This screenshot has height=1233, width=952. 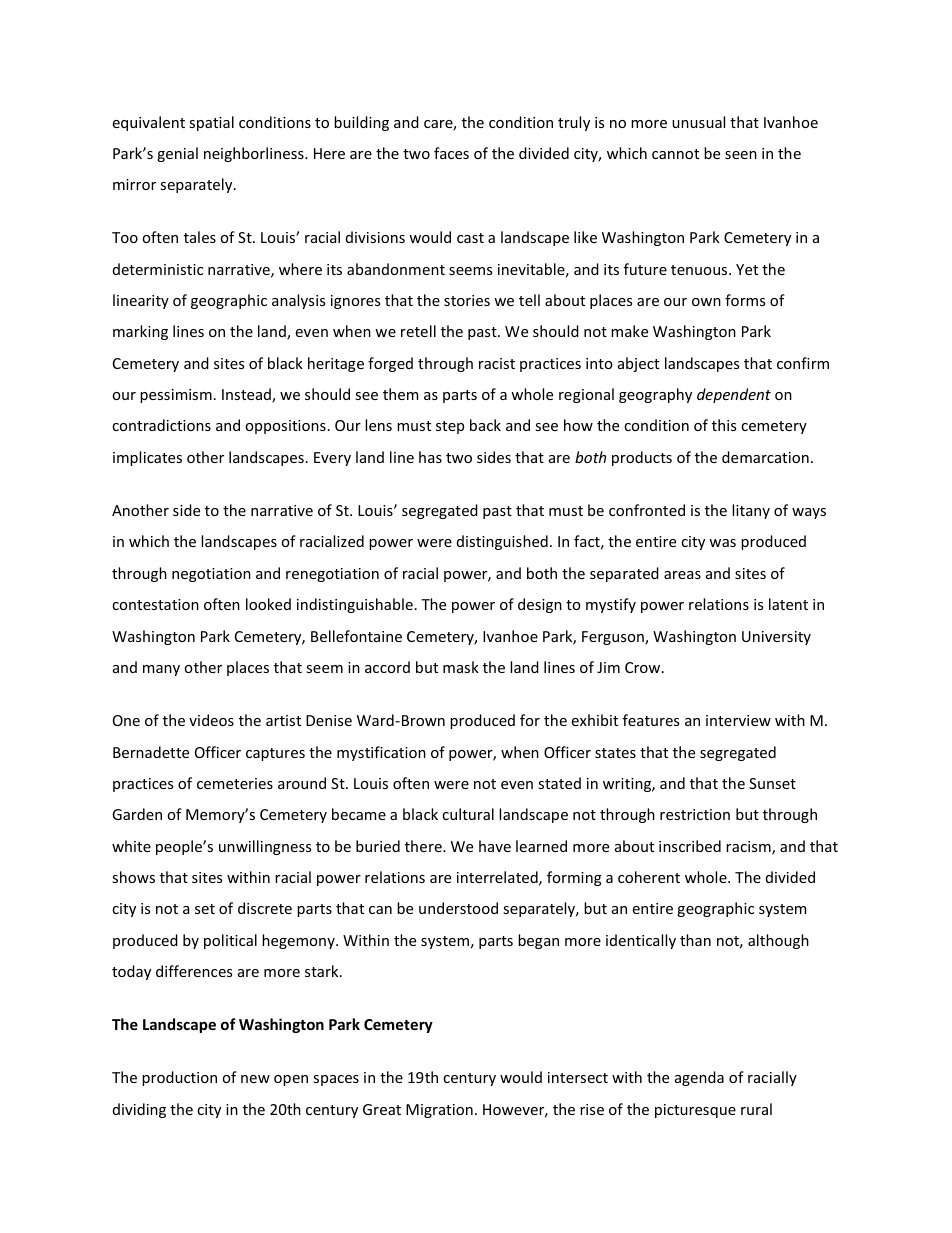 I want to click on production, so click(x=179, y=1078).
